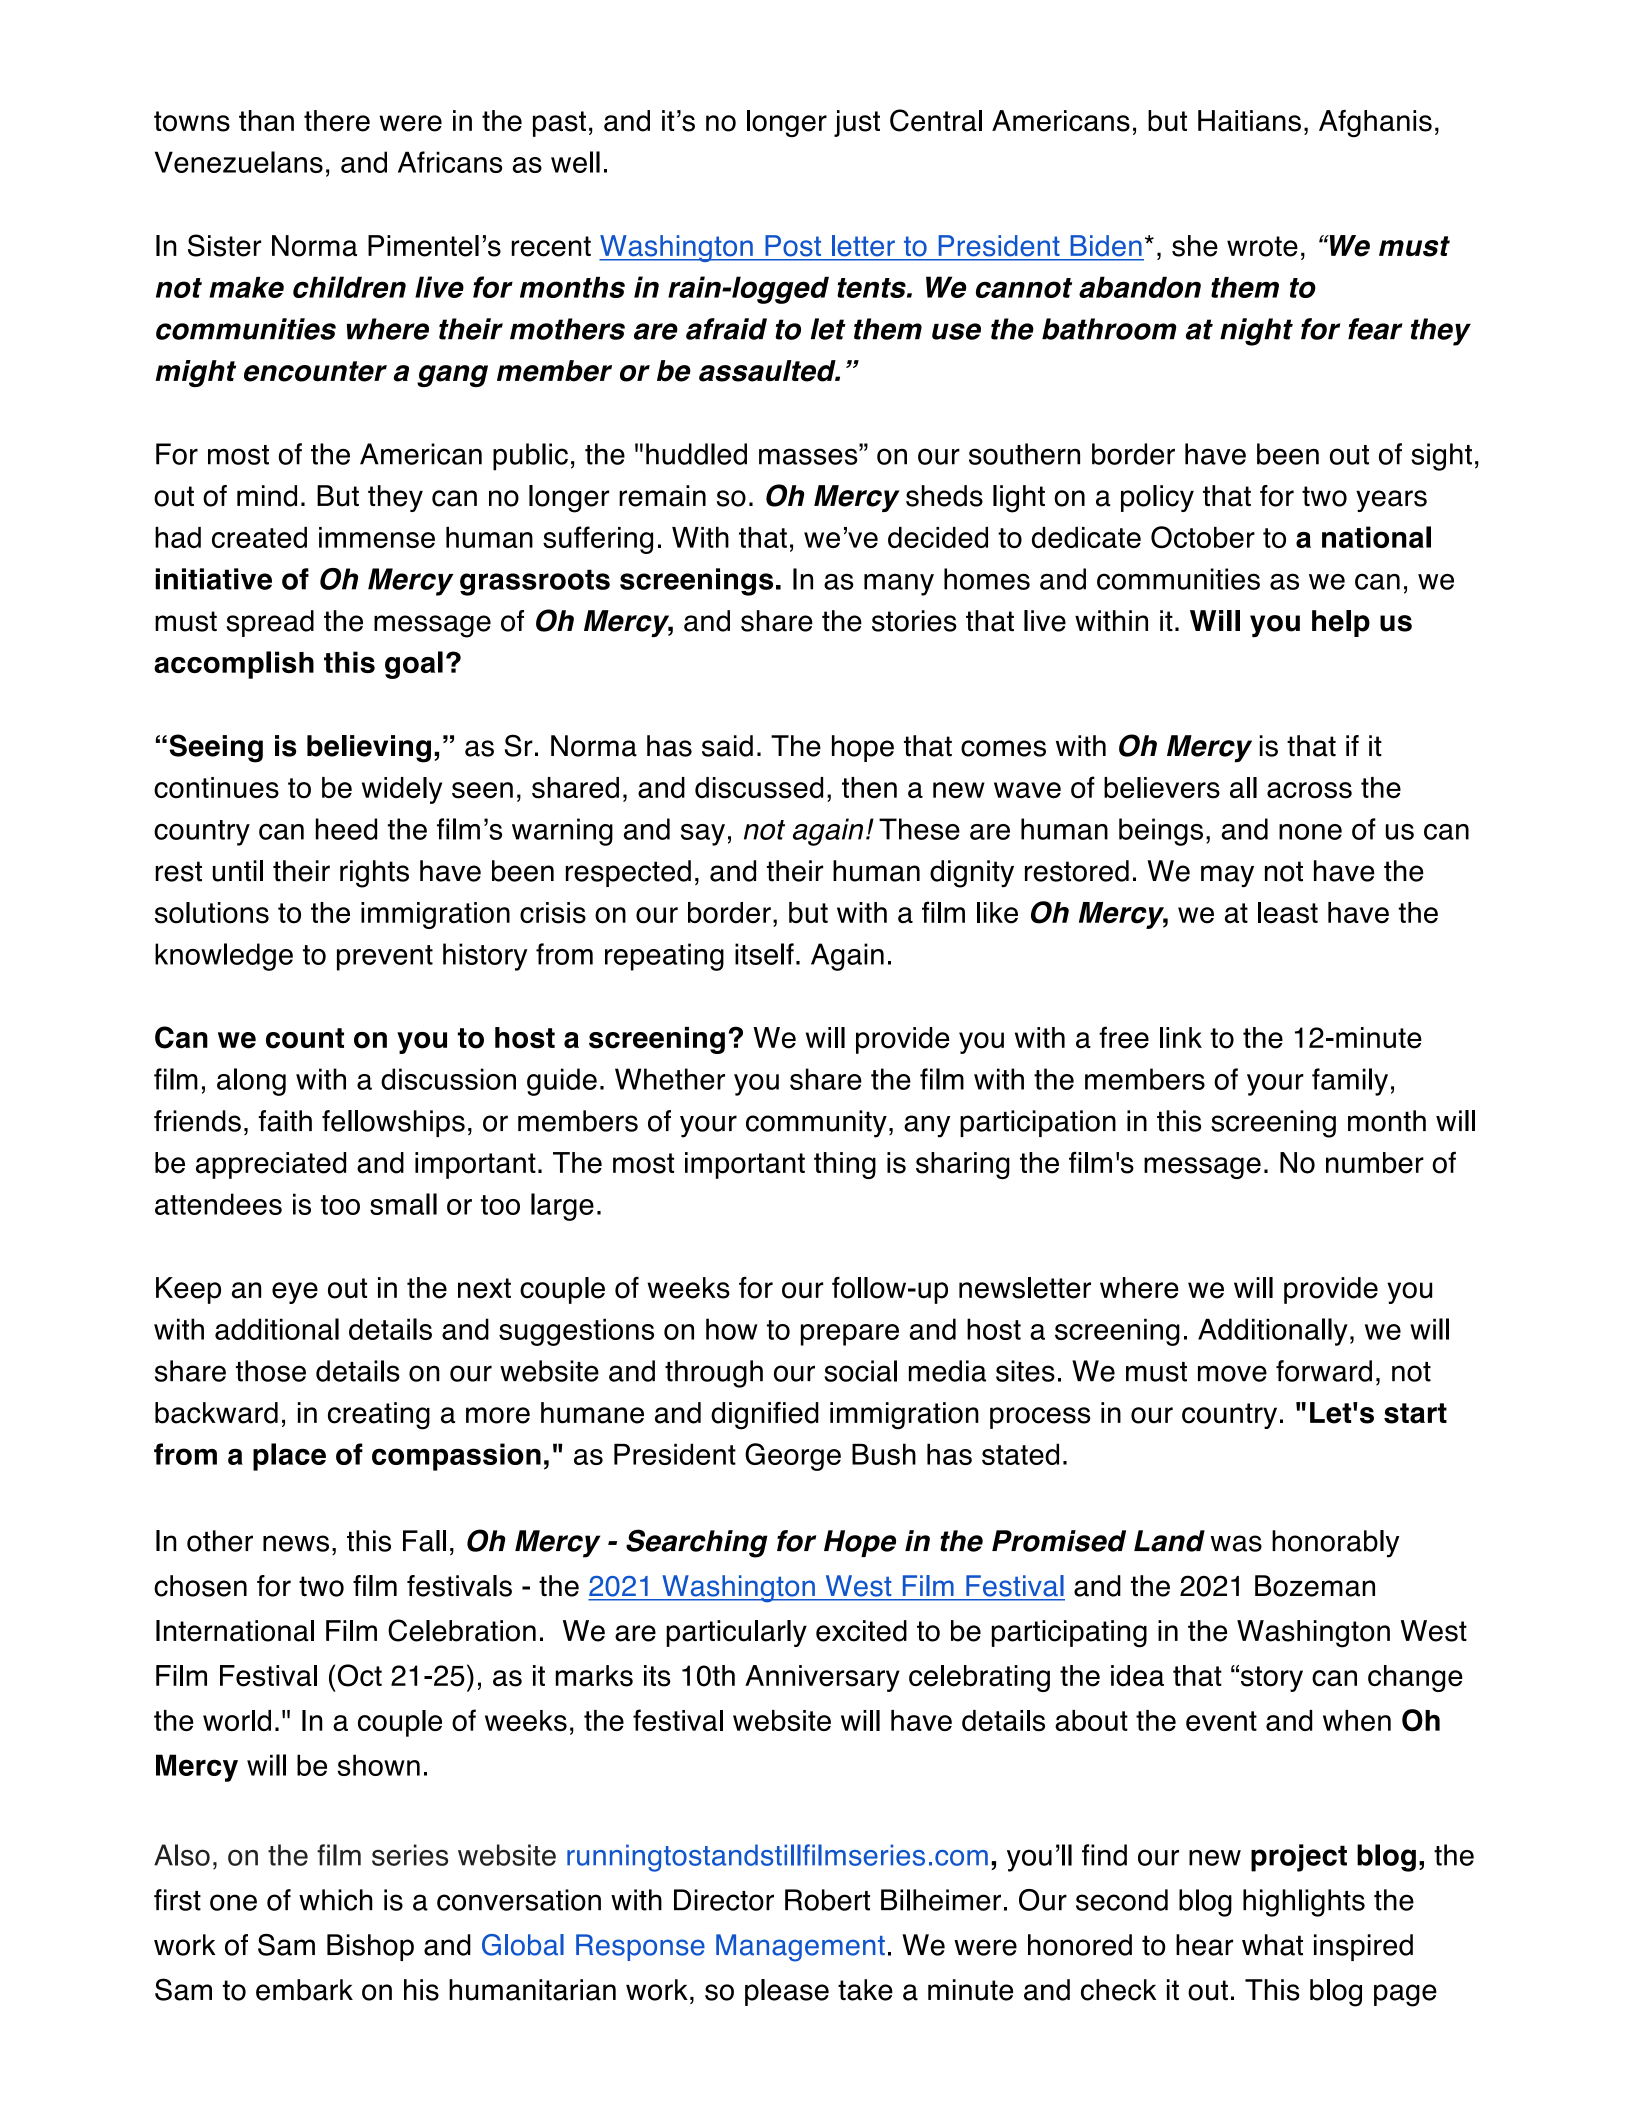 Image resolution: width=1635 pixels, height=2116 pixels. I want to click on along, so click(251, 1082).
